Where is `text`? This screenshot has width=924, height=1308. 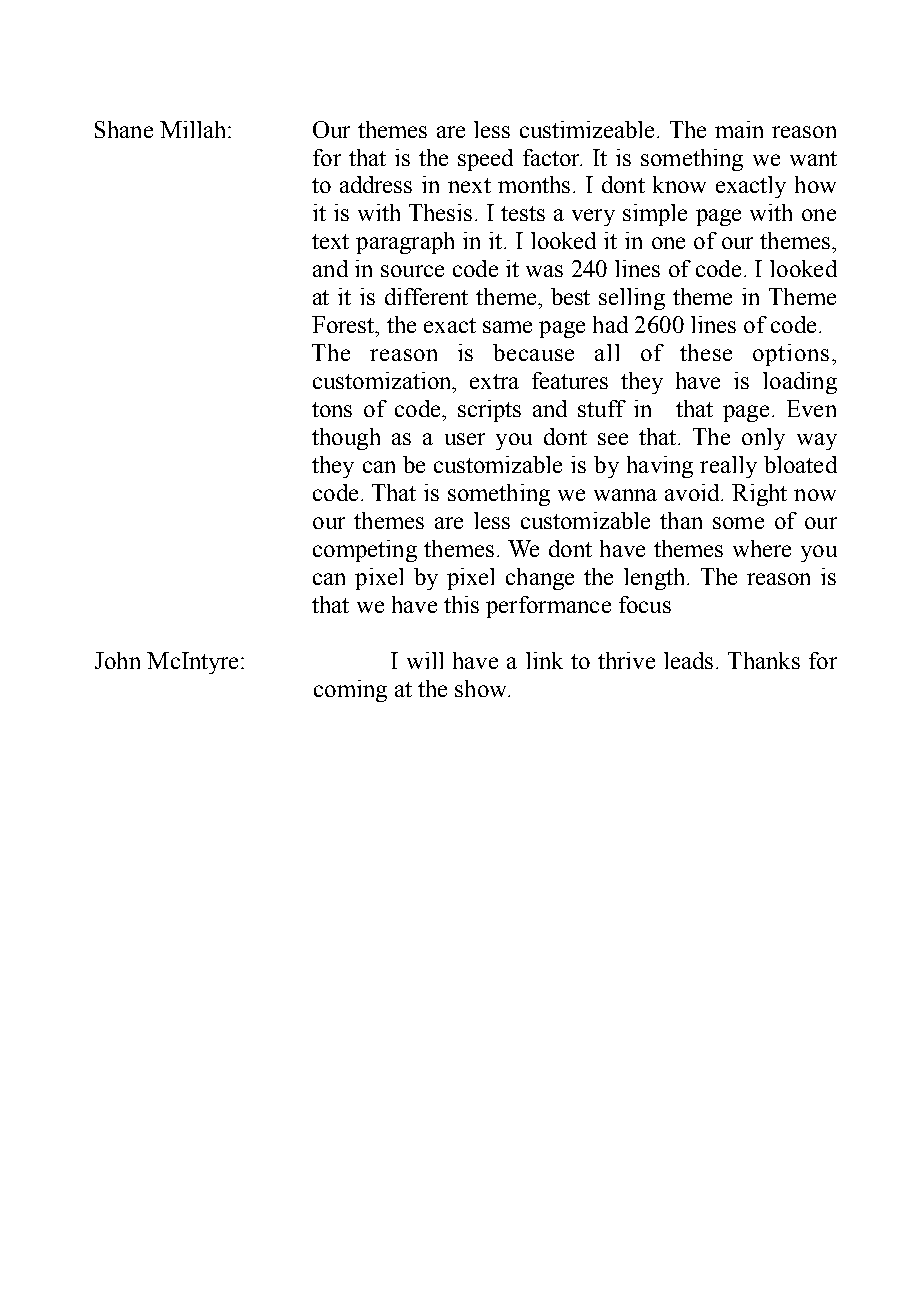
text is located at coordinates (330, 241).
